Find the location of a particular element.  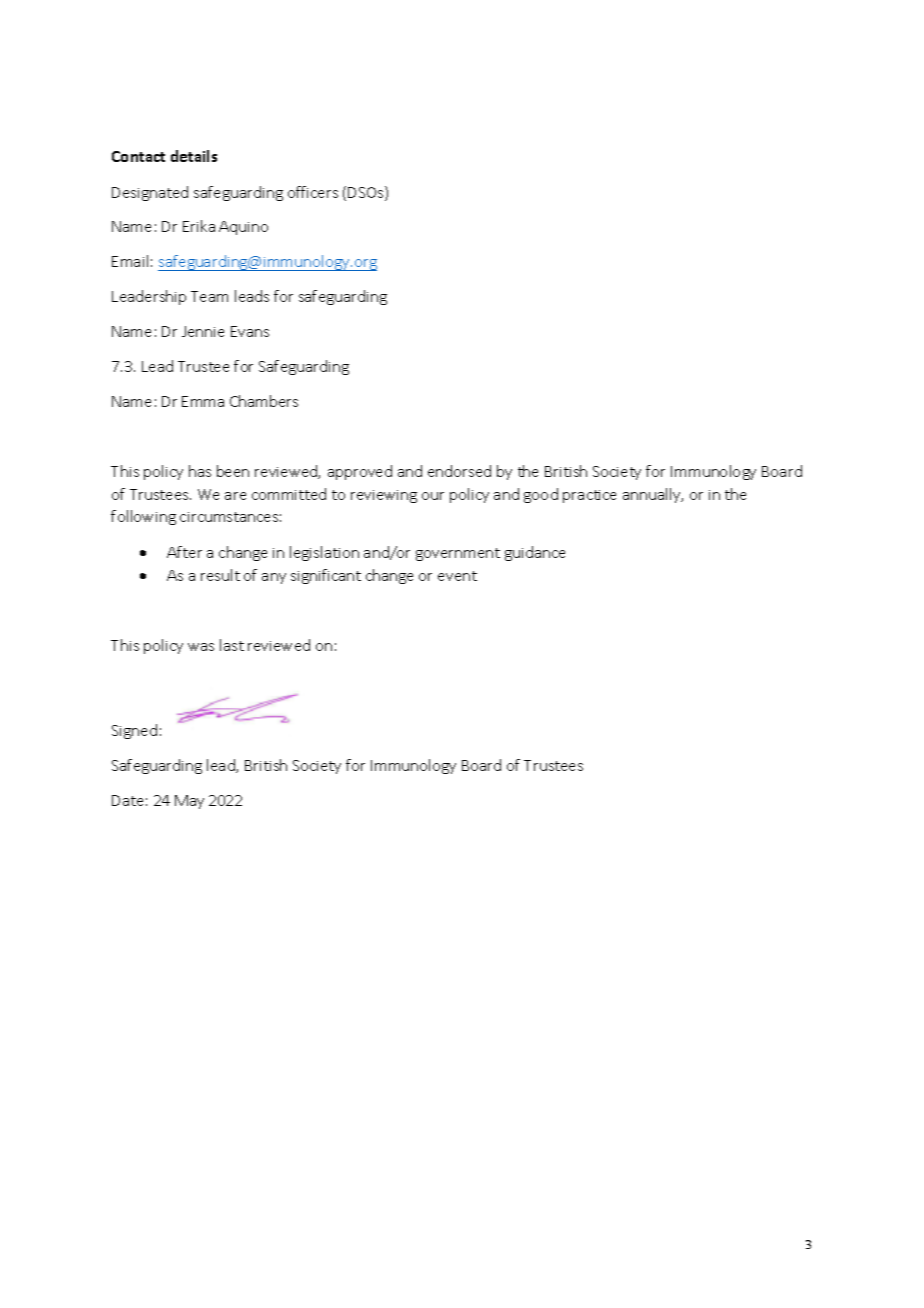

details is located at coordinates (194, 156).
